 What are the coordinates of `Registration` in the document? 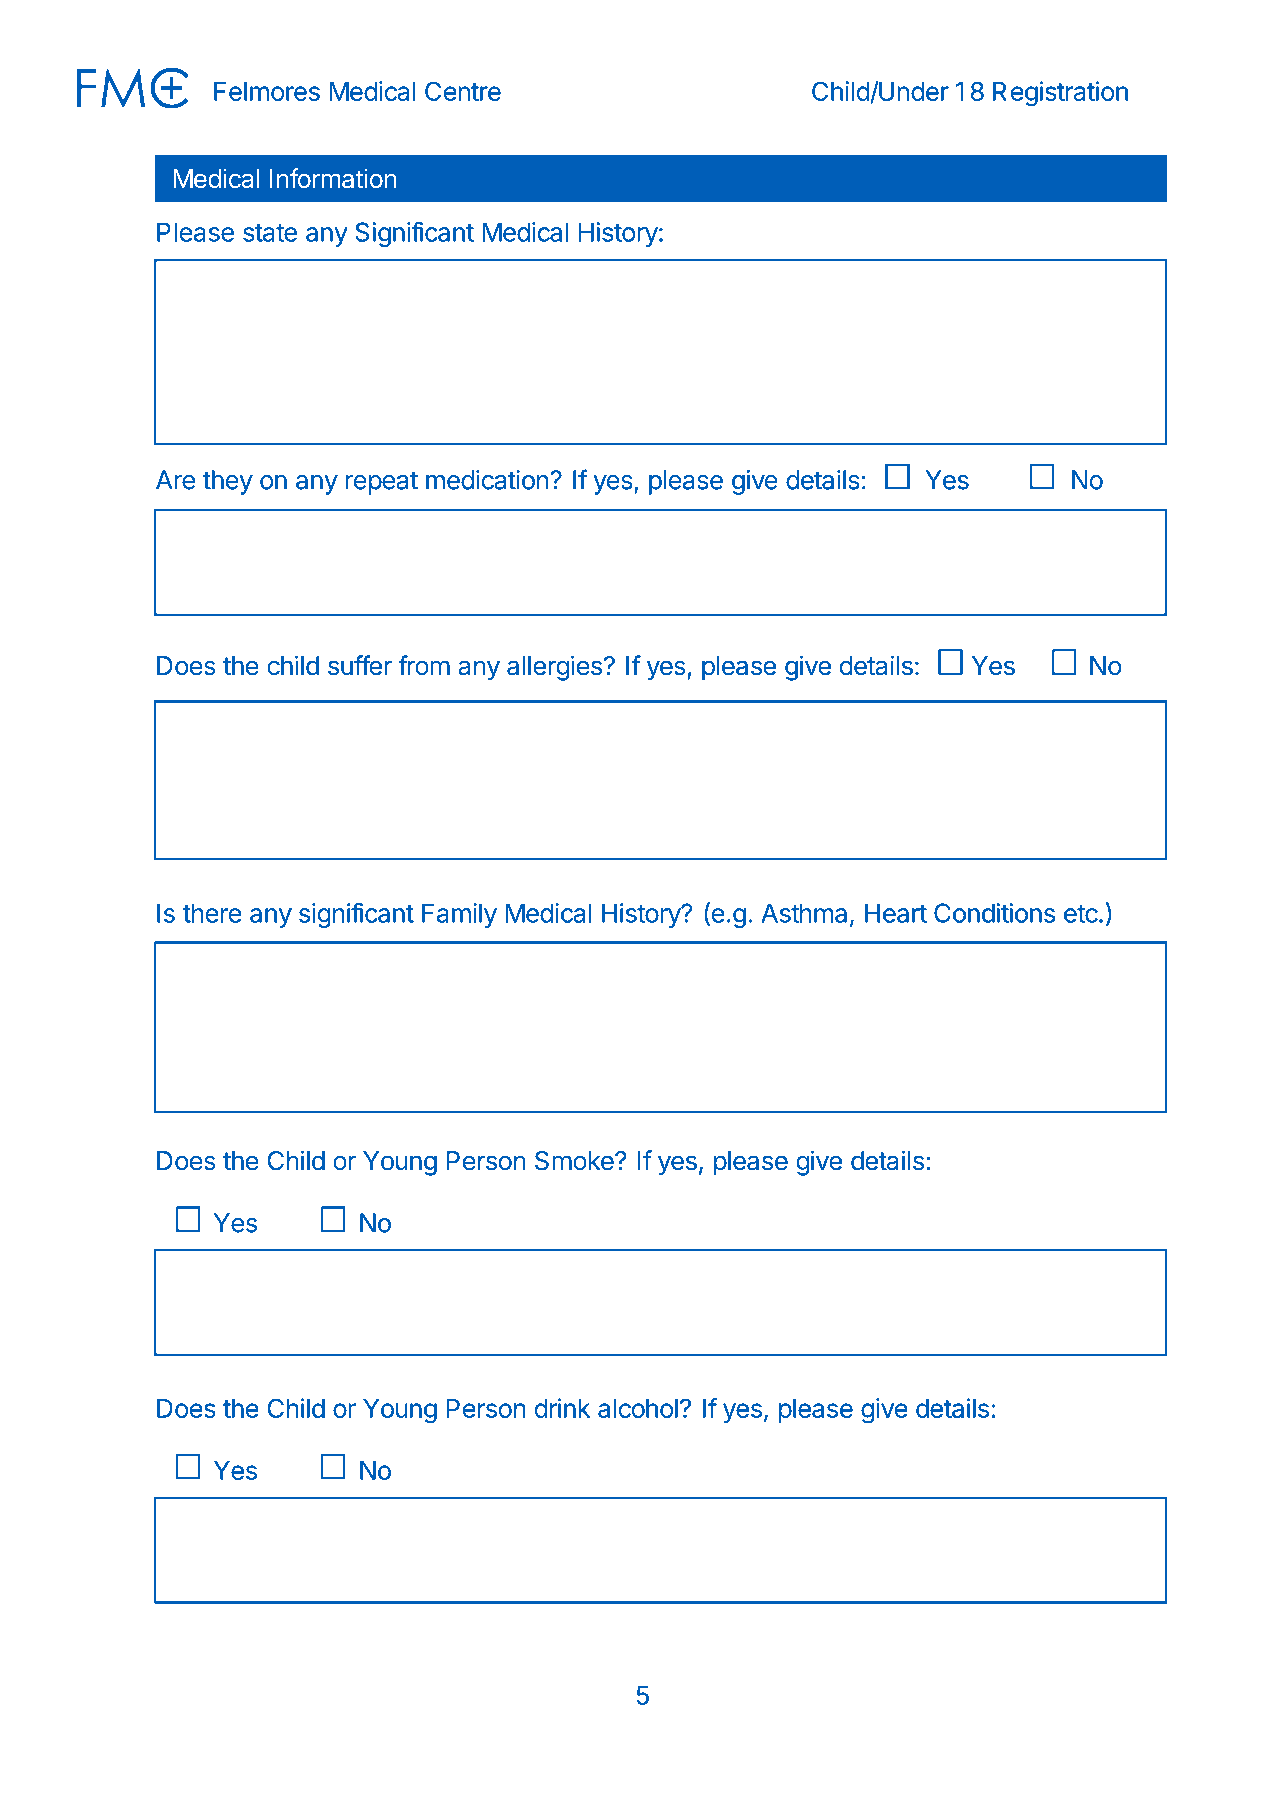 It's located at (1060, 94).
